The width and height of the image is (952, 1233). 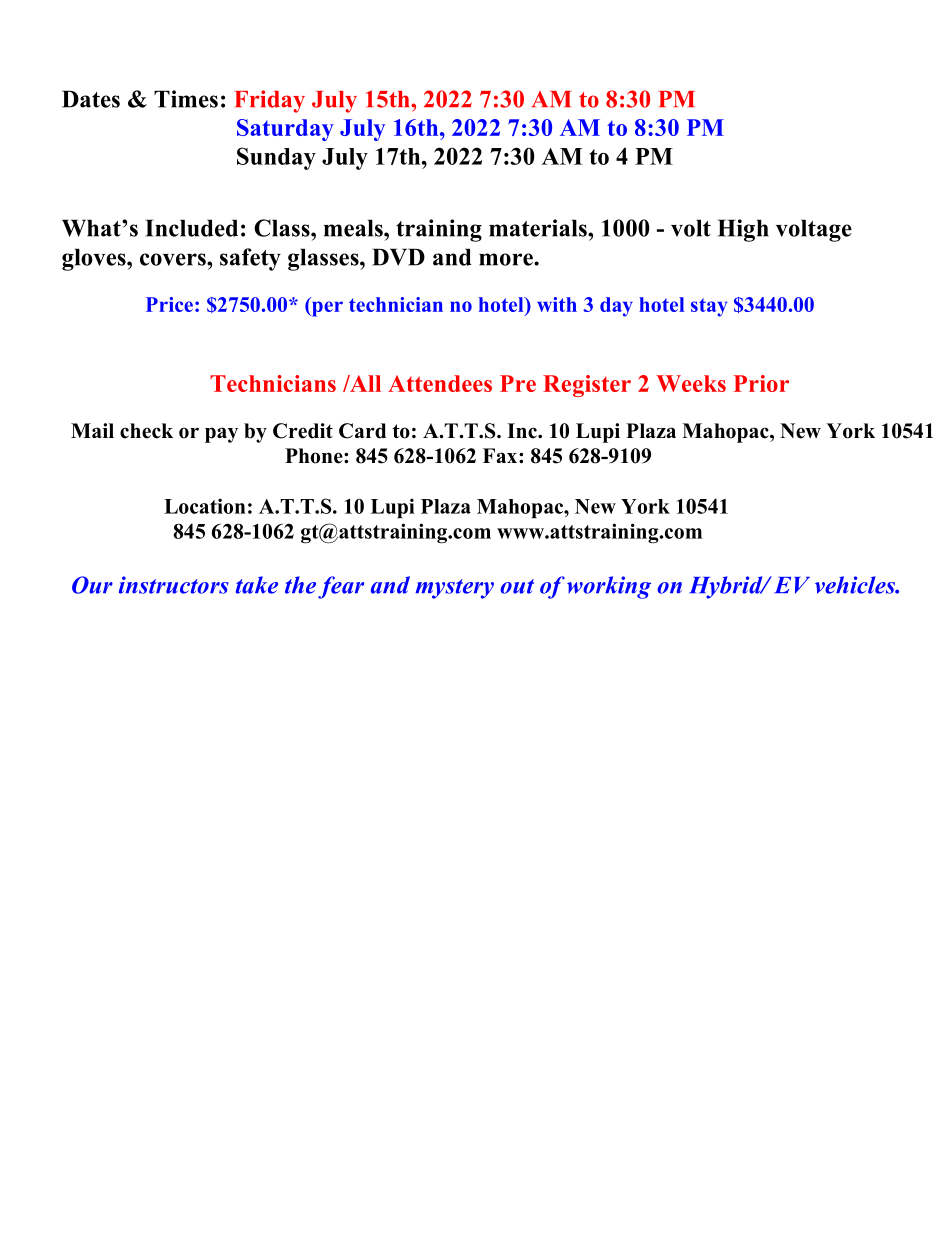 I want to click on Saturday, so click(x=285, y=130).
